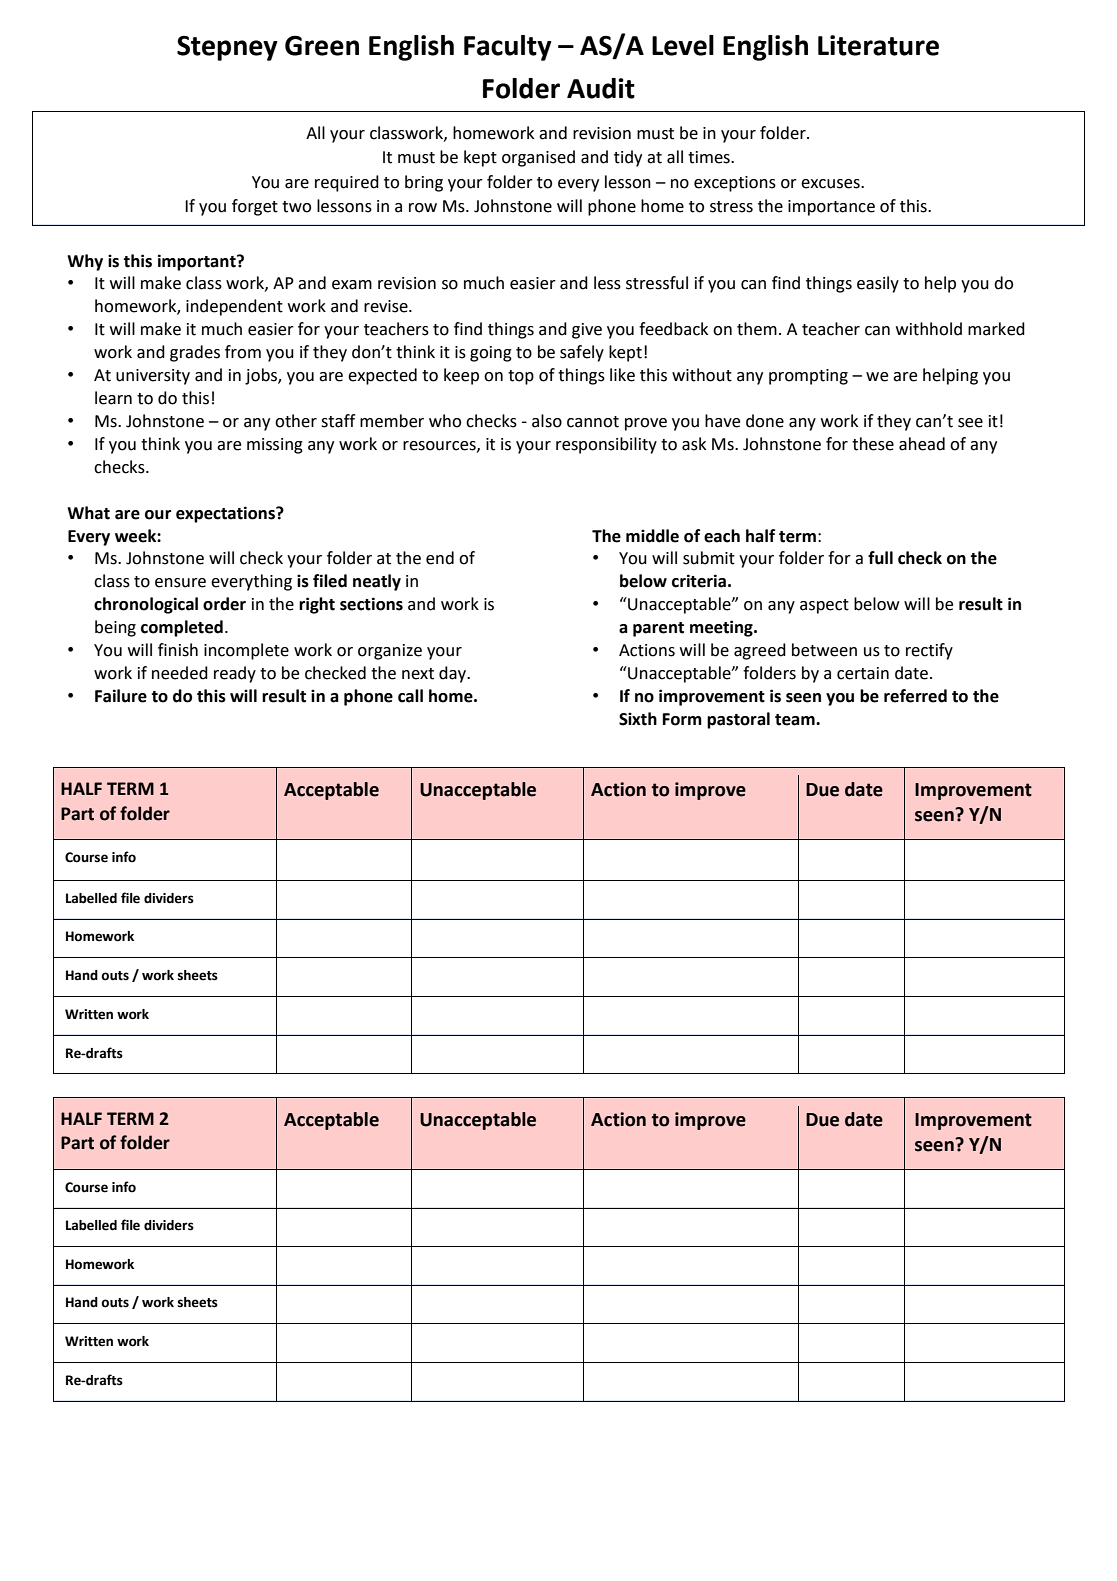  What do you see at coordinates (880, 558) in the screenshot?
I see `full` at bounding box center [880, 558].
